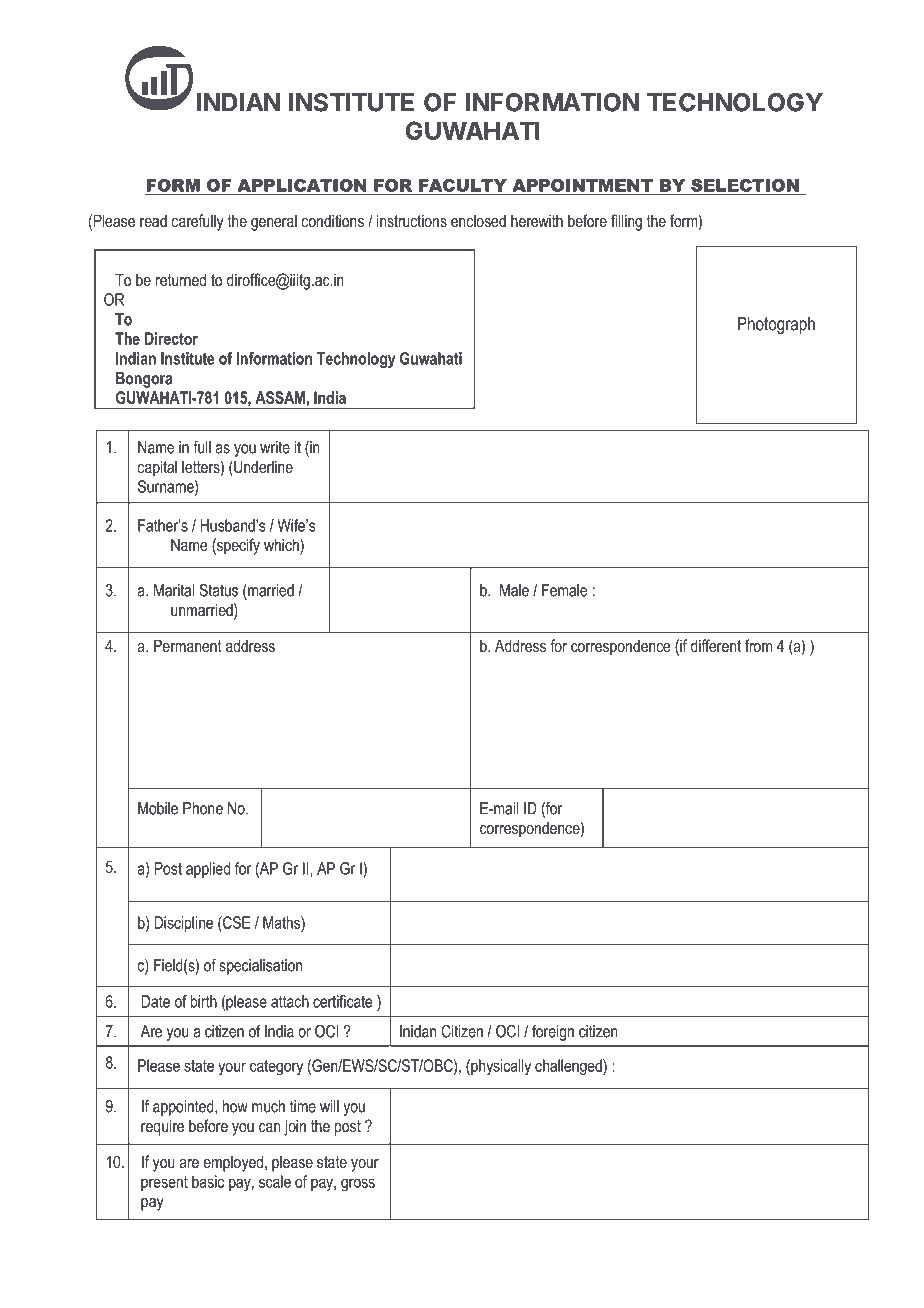 The image size is (924, 1308). Describe the element at coordinates (188, 645) in the screenshot. I see `Permanent` at that location.
